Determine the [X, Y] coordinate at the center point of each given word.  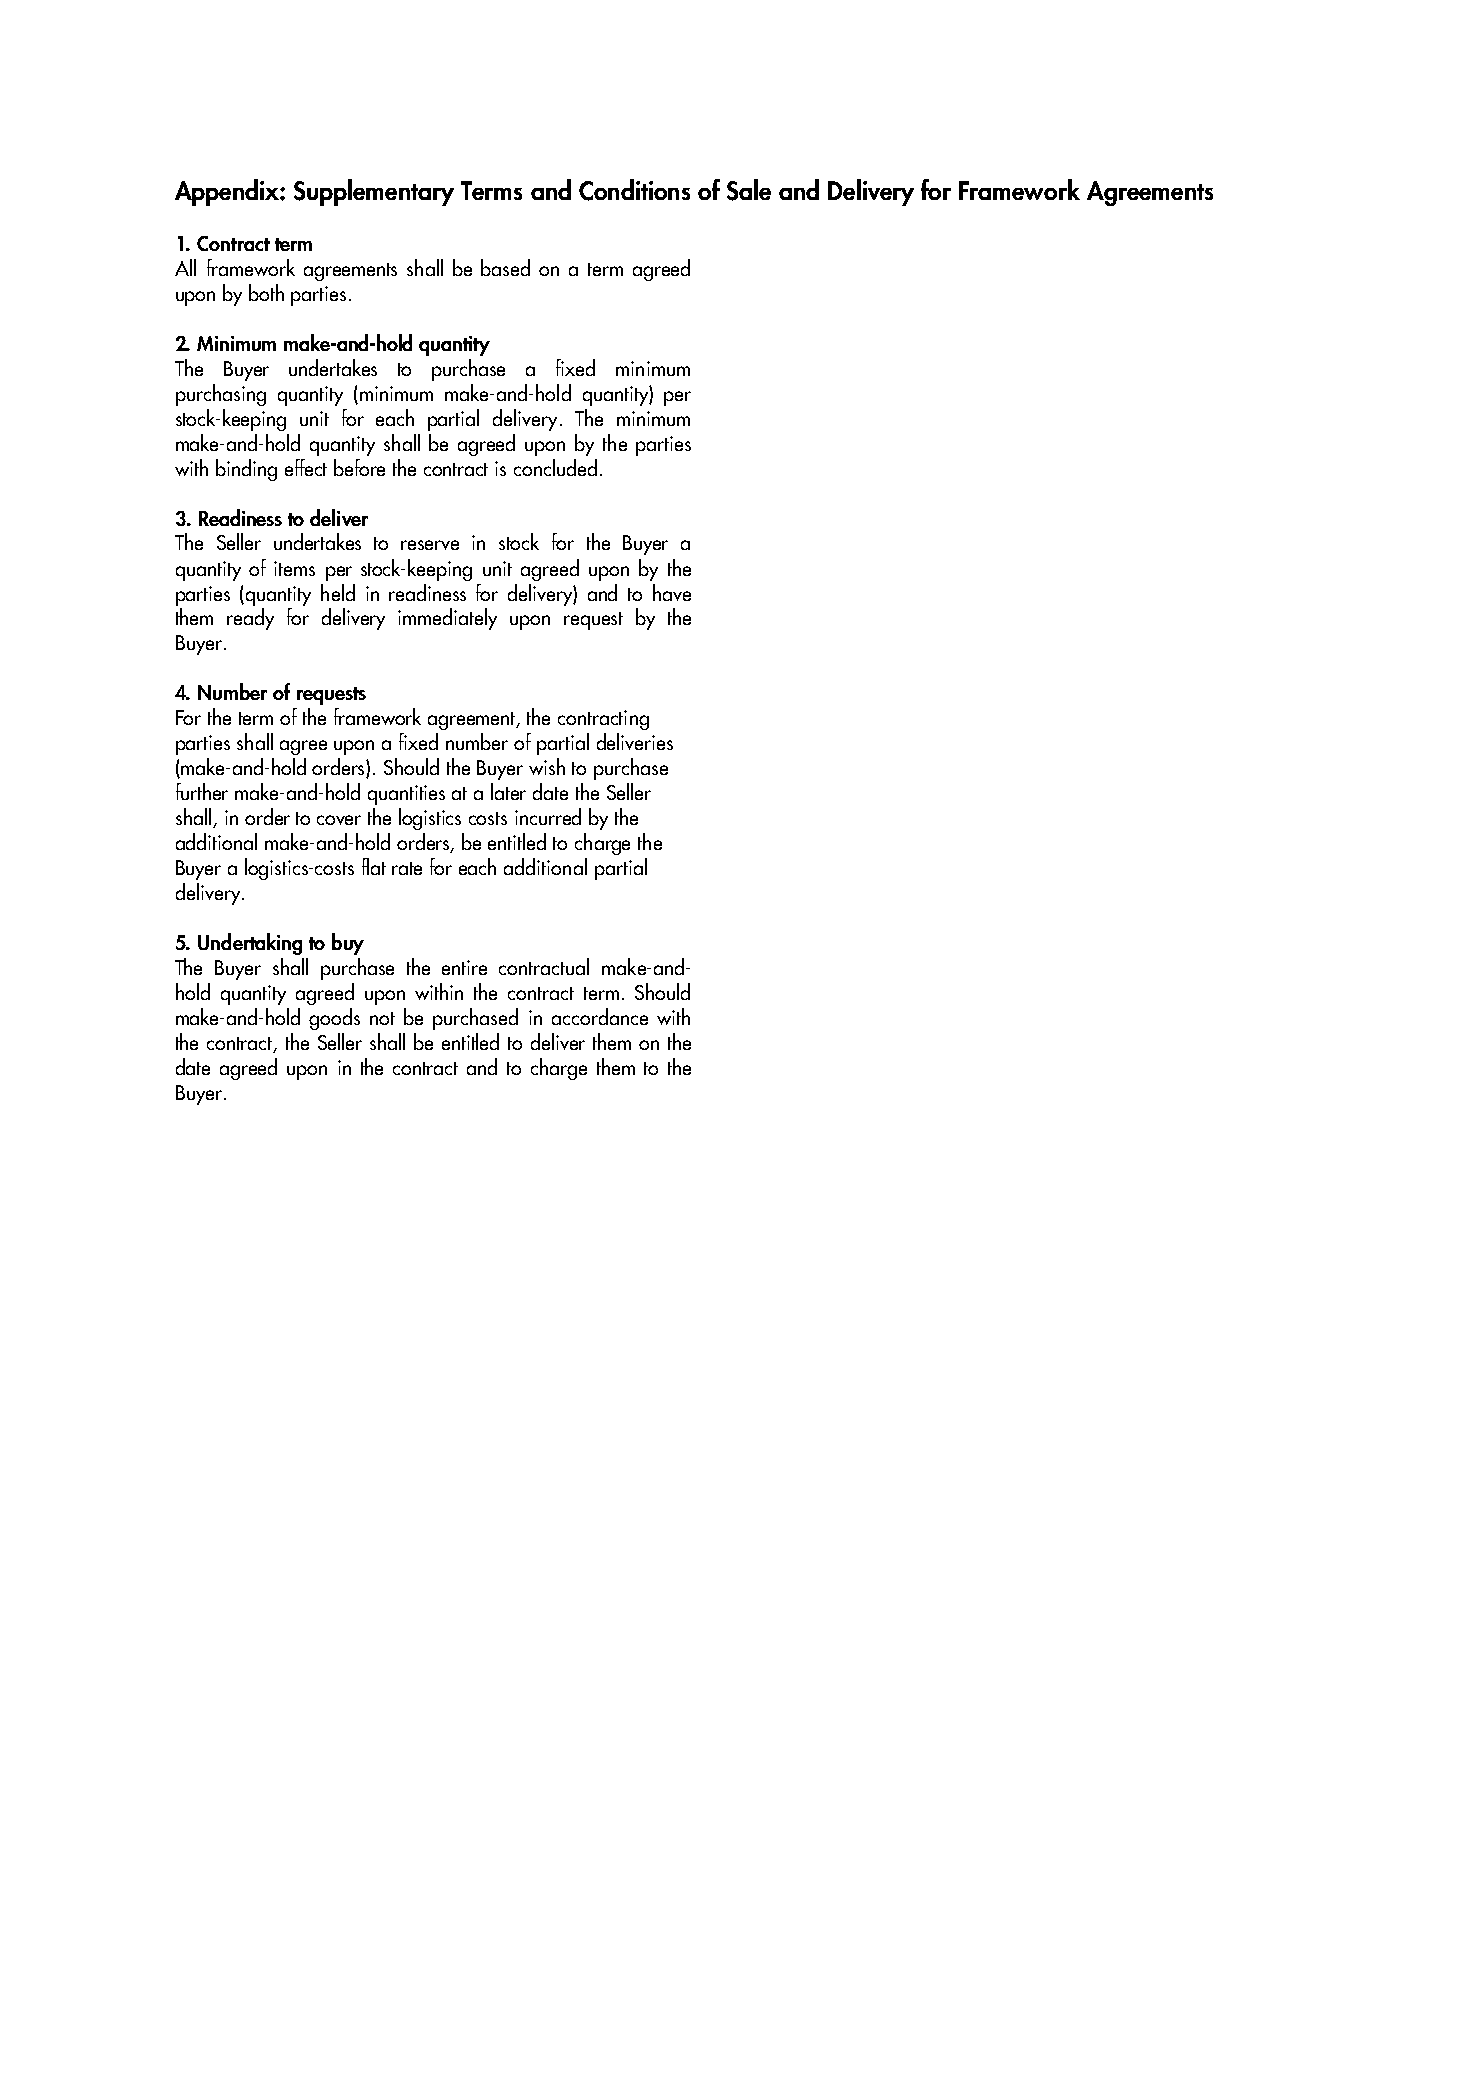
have [672, 592]
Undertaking [250, 944]
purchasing [221, 395]
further [202, 791]
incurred [548, 816]
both [266, 292]
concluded [555, 467]
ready [250, 619]
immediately [447, 619]
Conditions [634, 190]
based [505, 267]
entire [464, 967]
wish [547, 766]
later [508, 791]
